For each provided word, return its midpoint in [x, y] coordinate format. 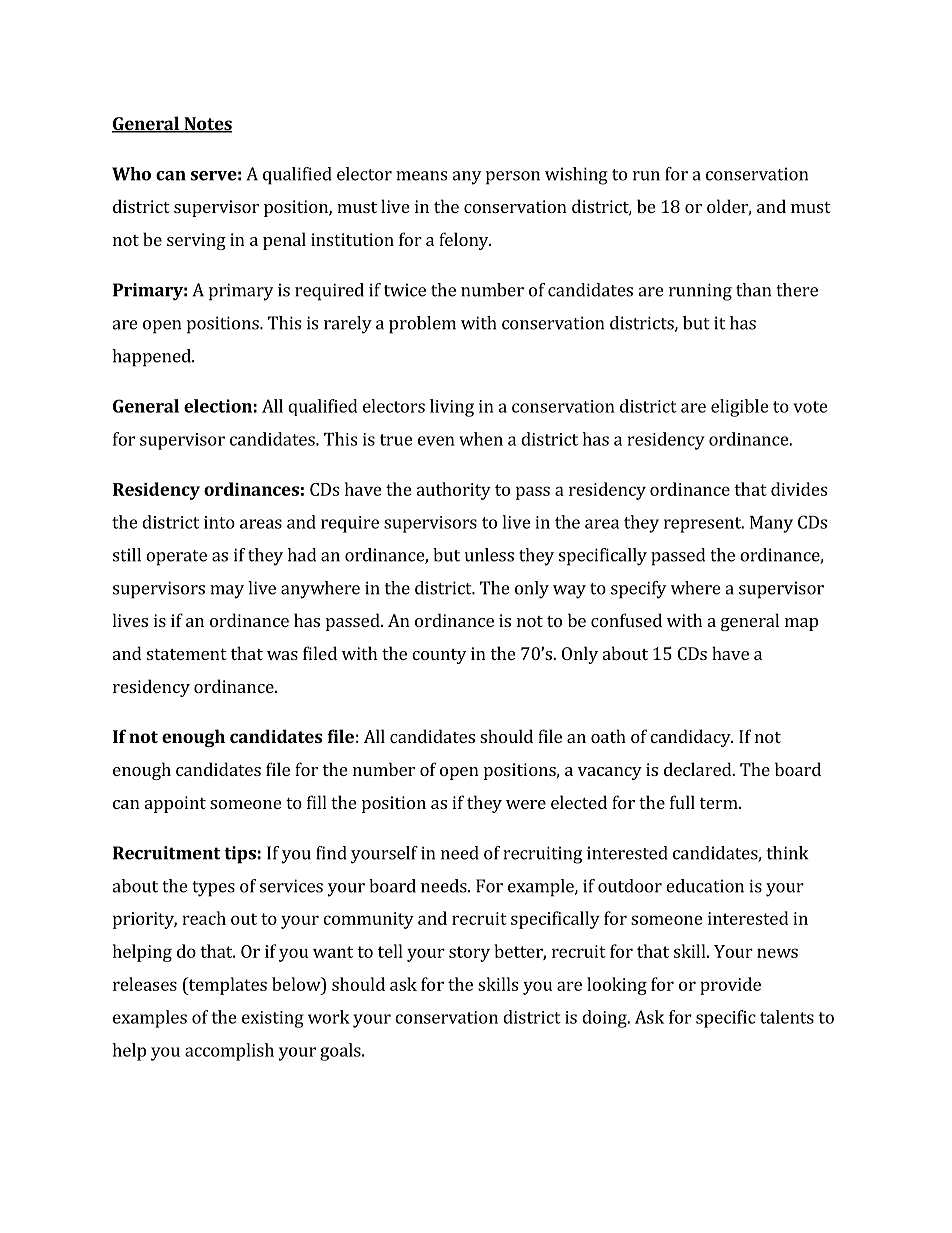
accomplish [229, 1052]
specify [638, 590]
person [513, 178]
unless [489, 555]
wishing [576, 176]
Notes [207, 125]
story [469, 954]
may [227, 592]
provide [730, 986]
